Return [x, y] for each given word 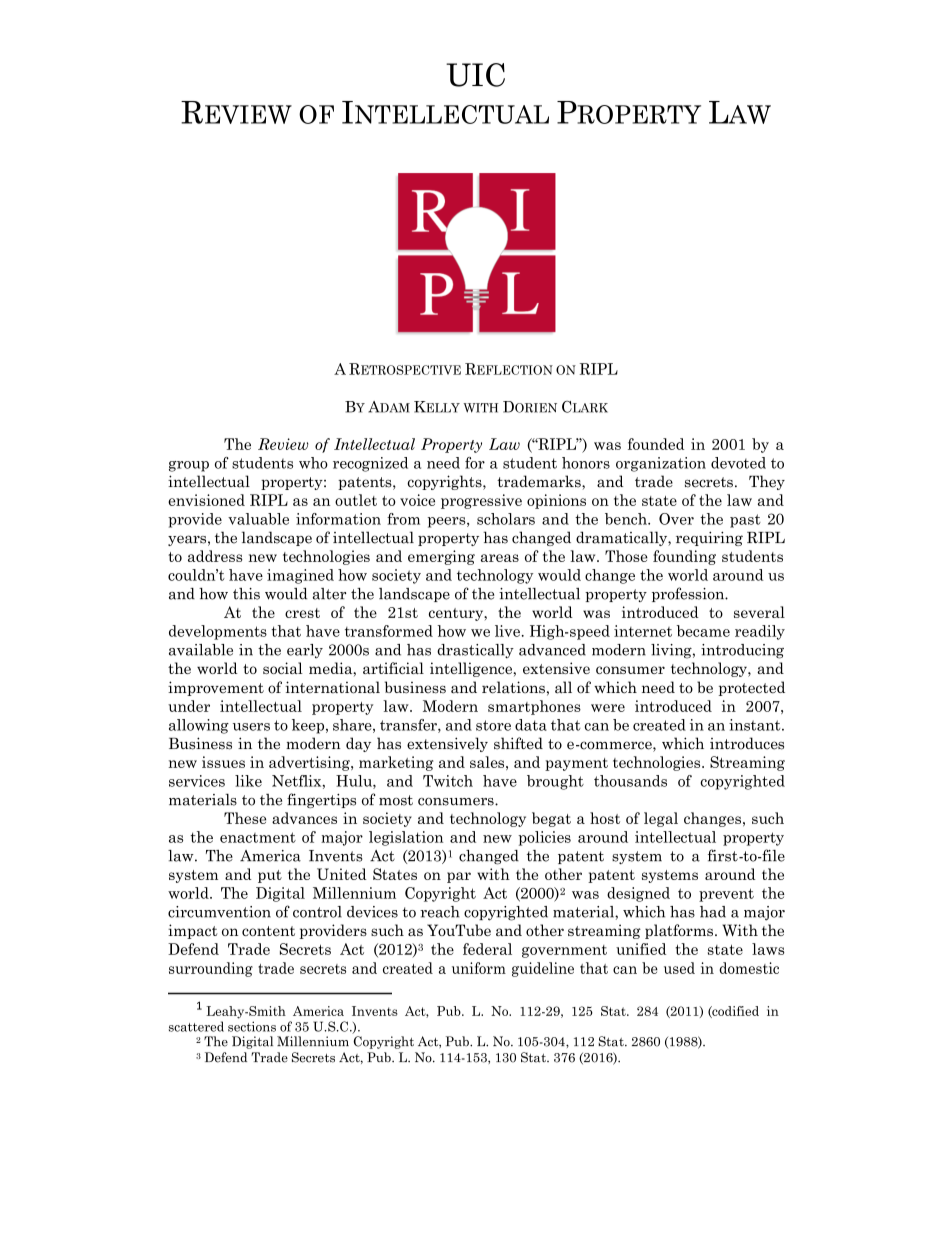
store [493, 725]
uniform [479, 968]
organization [661, 464]
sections [252, 1026]
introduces [747, 743]
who [313, 463]
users [251, 727]
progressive [481, 501]
